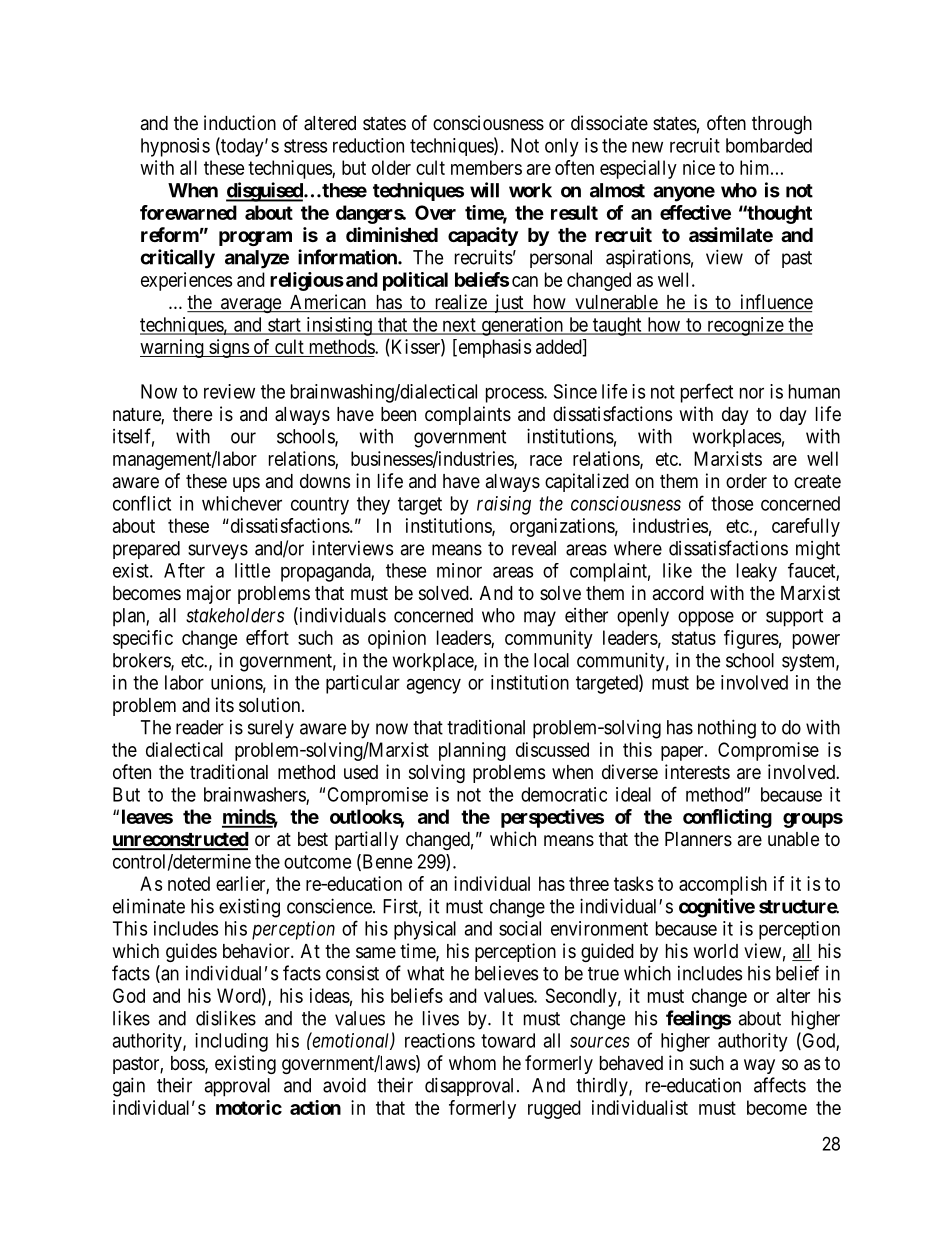  Describe the element at coordinates (486, 167) in the image. I see `members` at that location.
